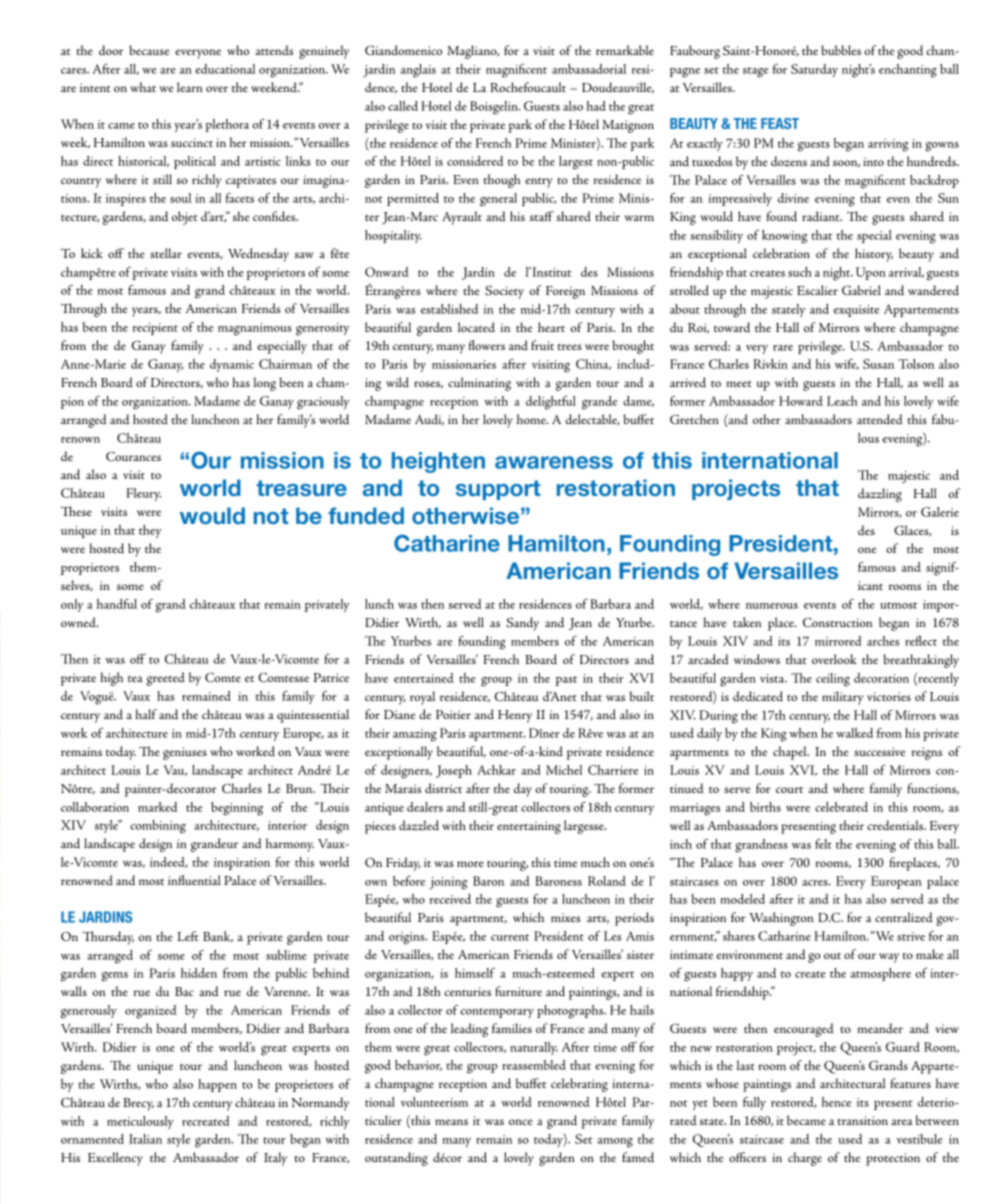  What do you see at coordinates (145, 1139) in the screenshot?
I see `Italian` at bounding box center [145, 1139].
